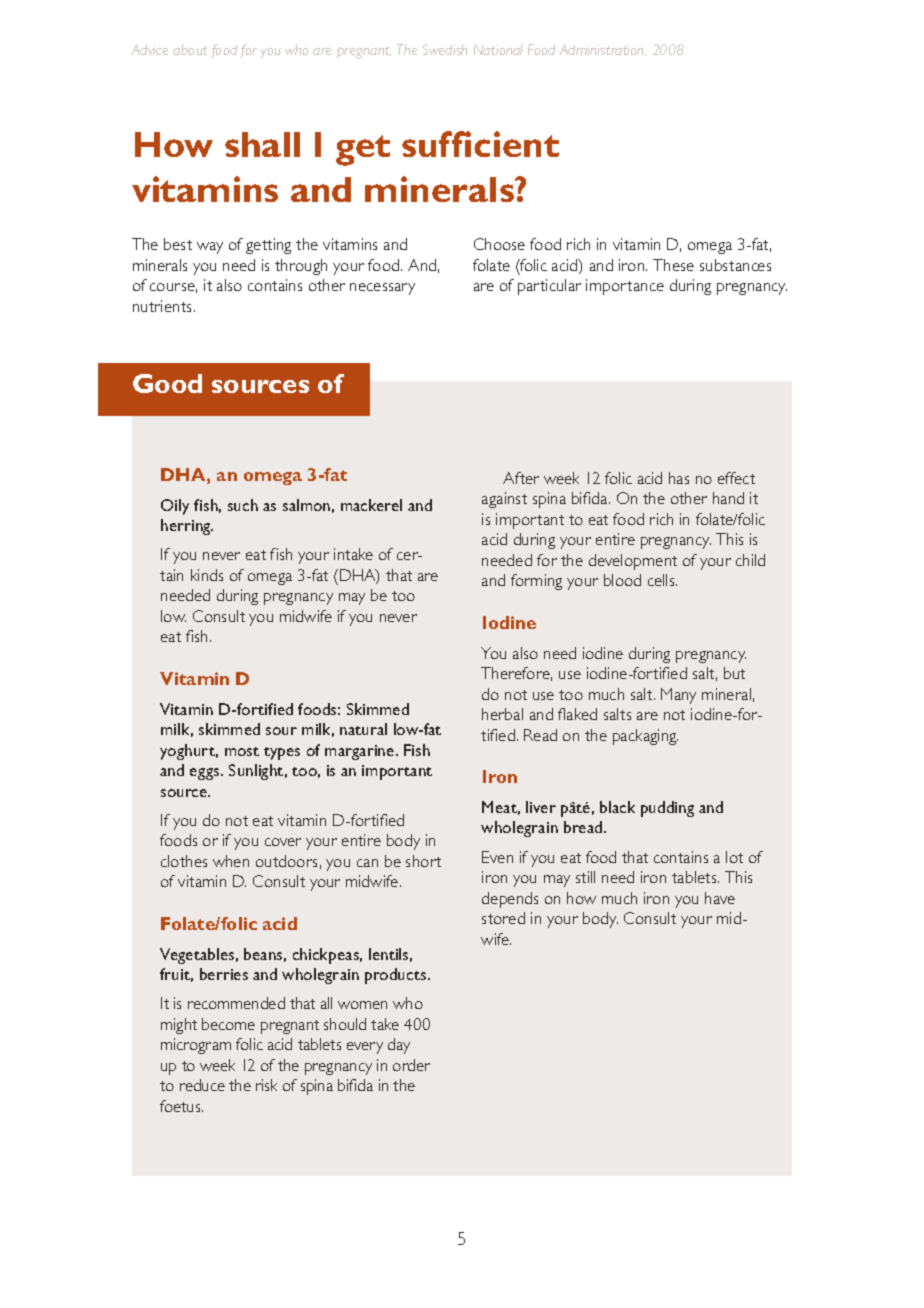 This screenshot has width=924, height=1308. What do you see at coordinates (164, 306) in the screenshot?
I see `nutrients` at bounding box center [164, 306].
